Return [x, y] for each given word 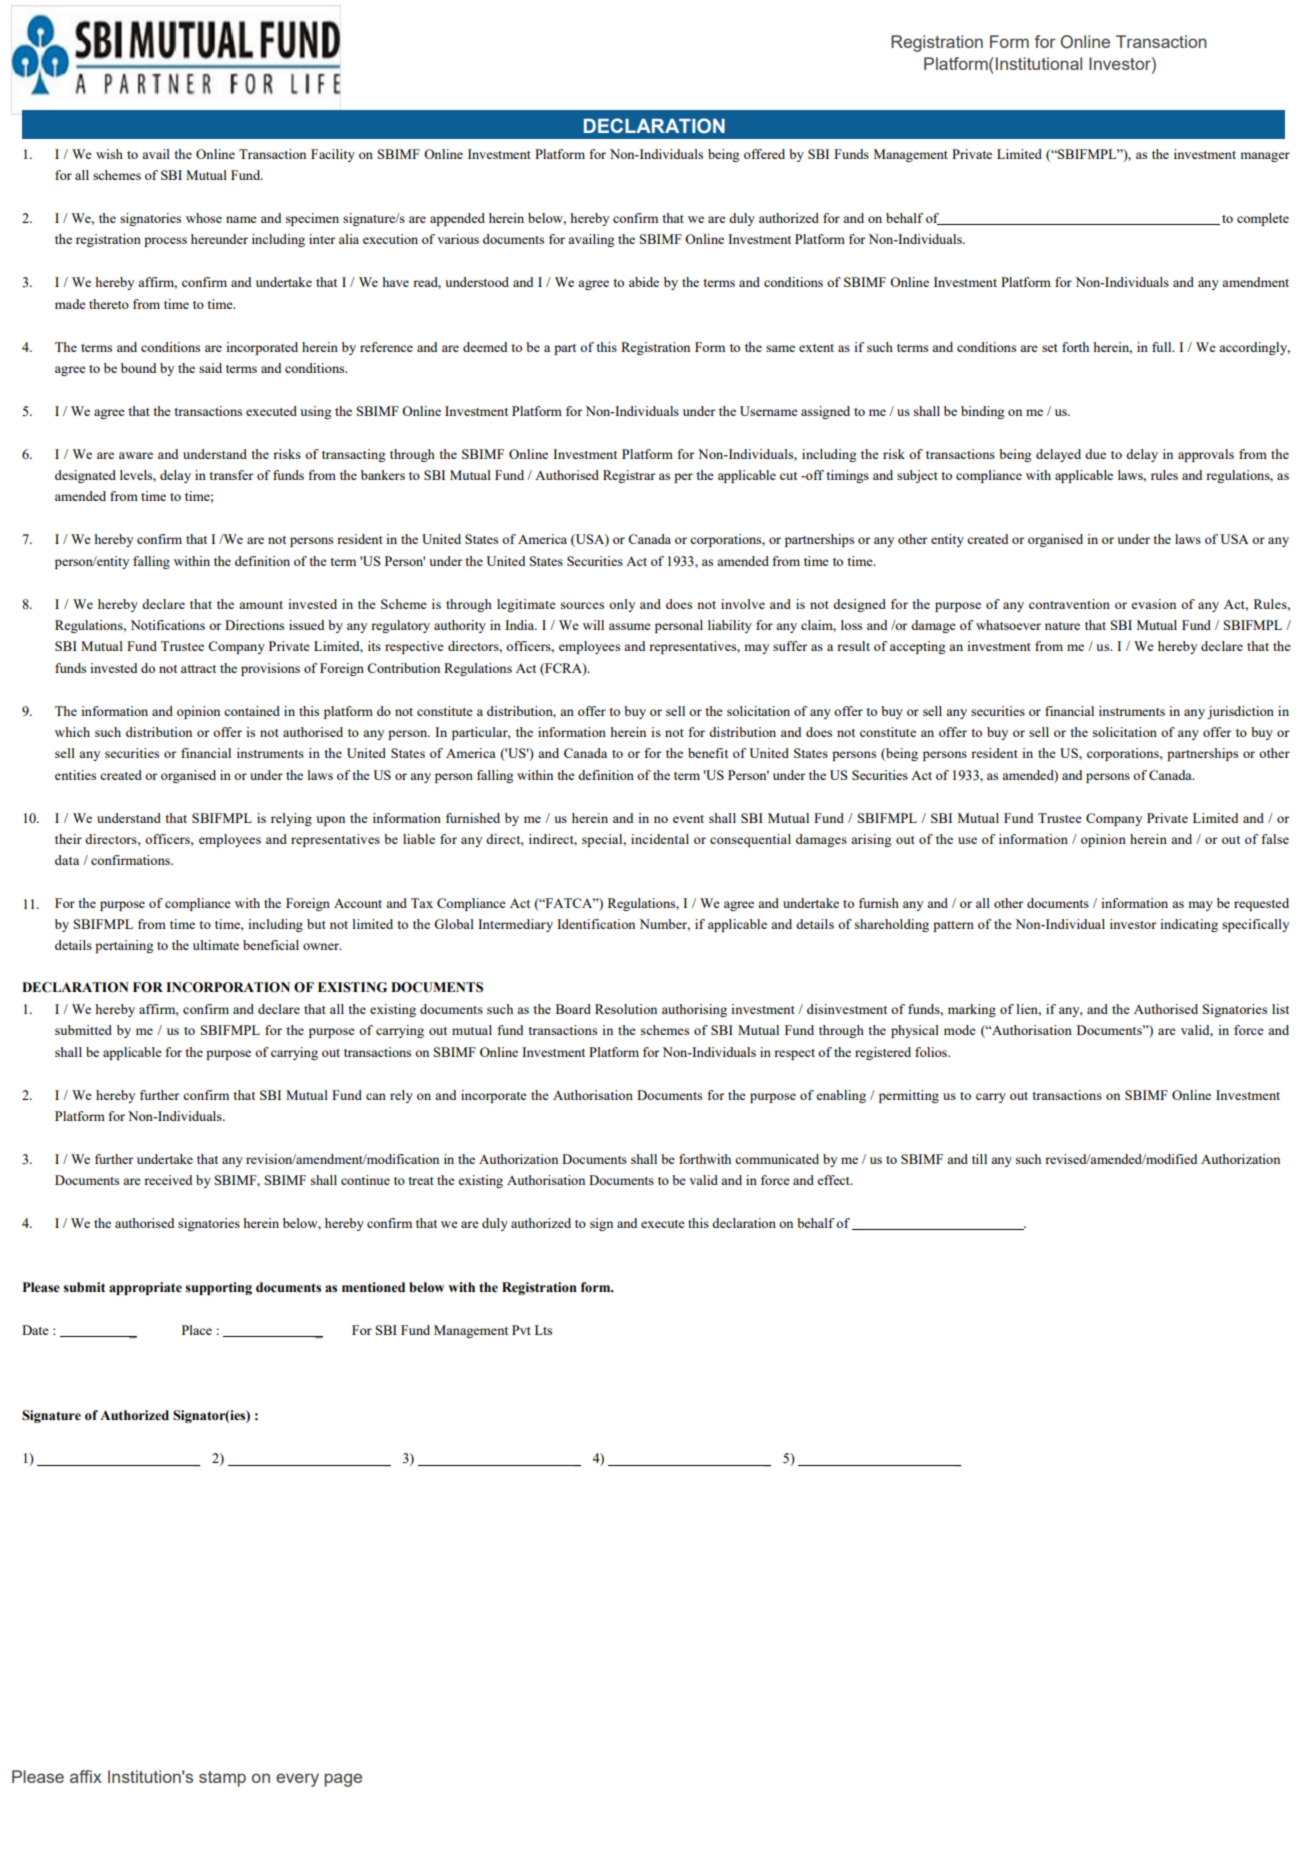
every [297, 1780]
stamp [222, 1779]
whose [204, 218]
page [343, 1780]
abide [644, 282]
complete [1263, 219]
